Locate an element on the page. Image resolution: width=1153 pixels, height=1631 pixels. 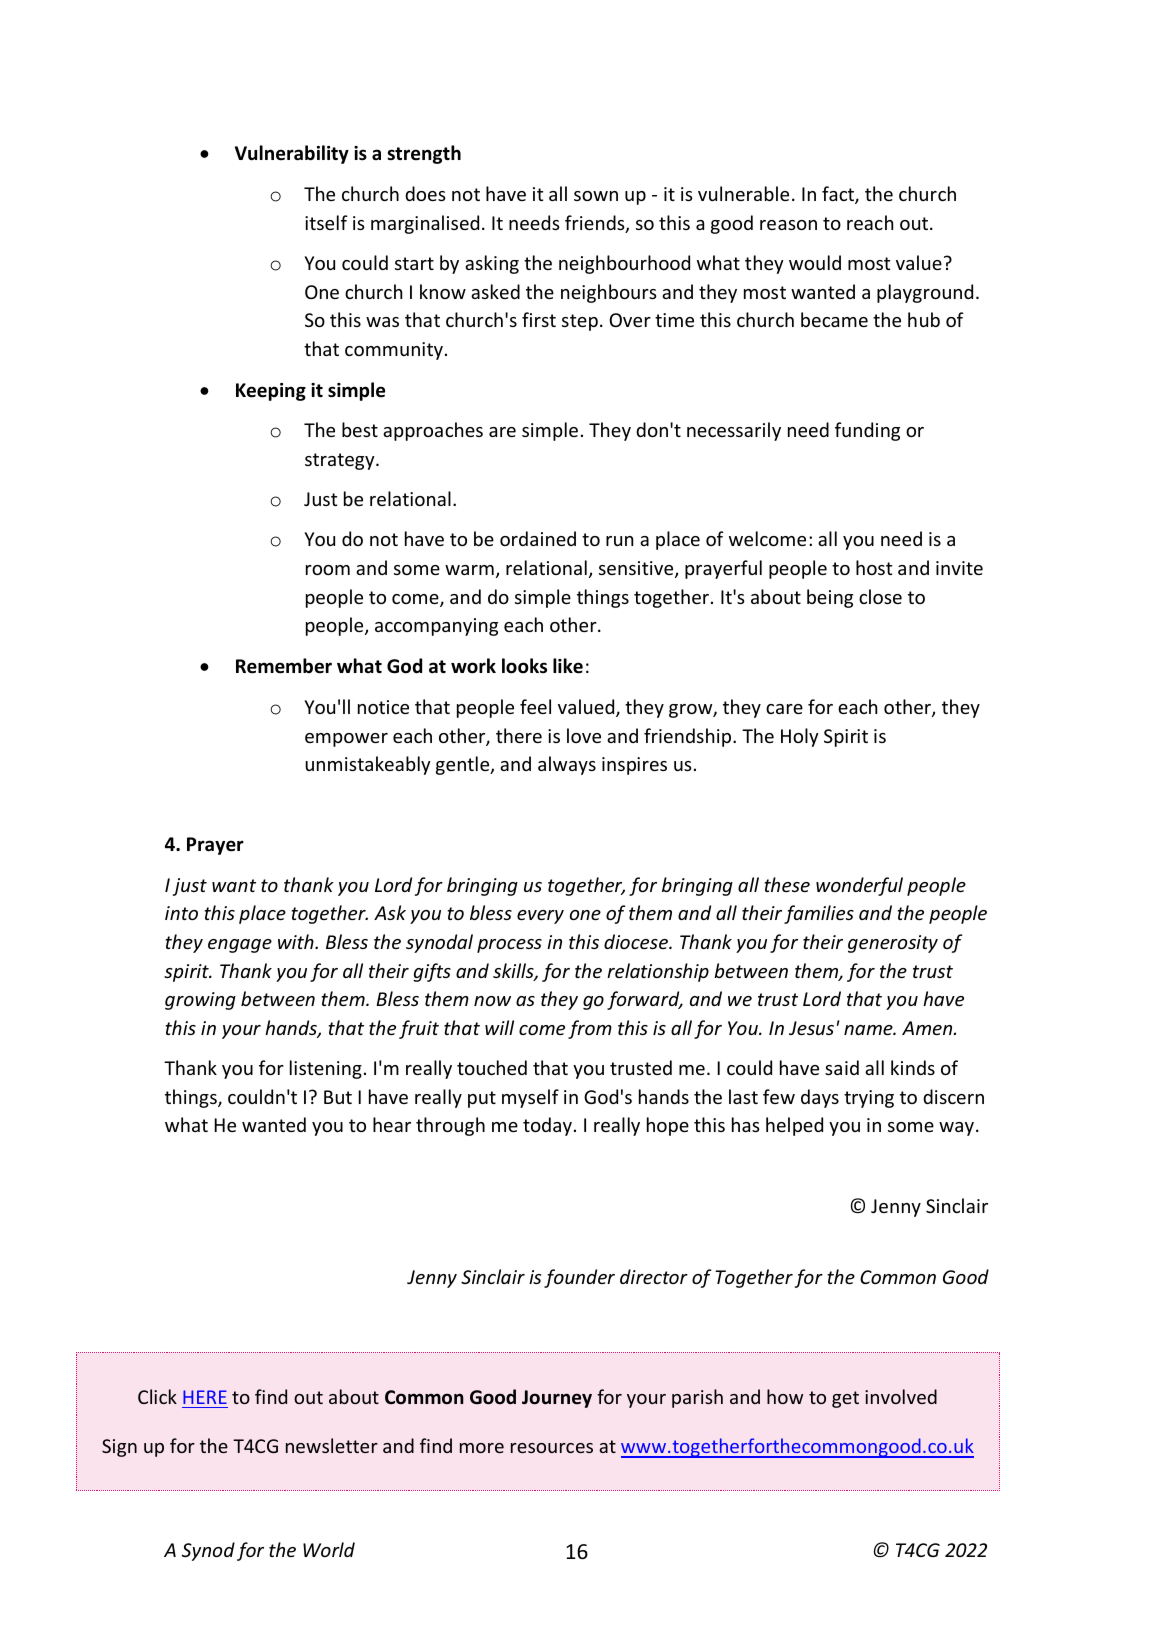
wonderful is located at coordinates (859, 886).
